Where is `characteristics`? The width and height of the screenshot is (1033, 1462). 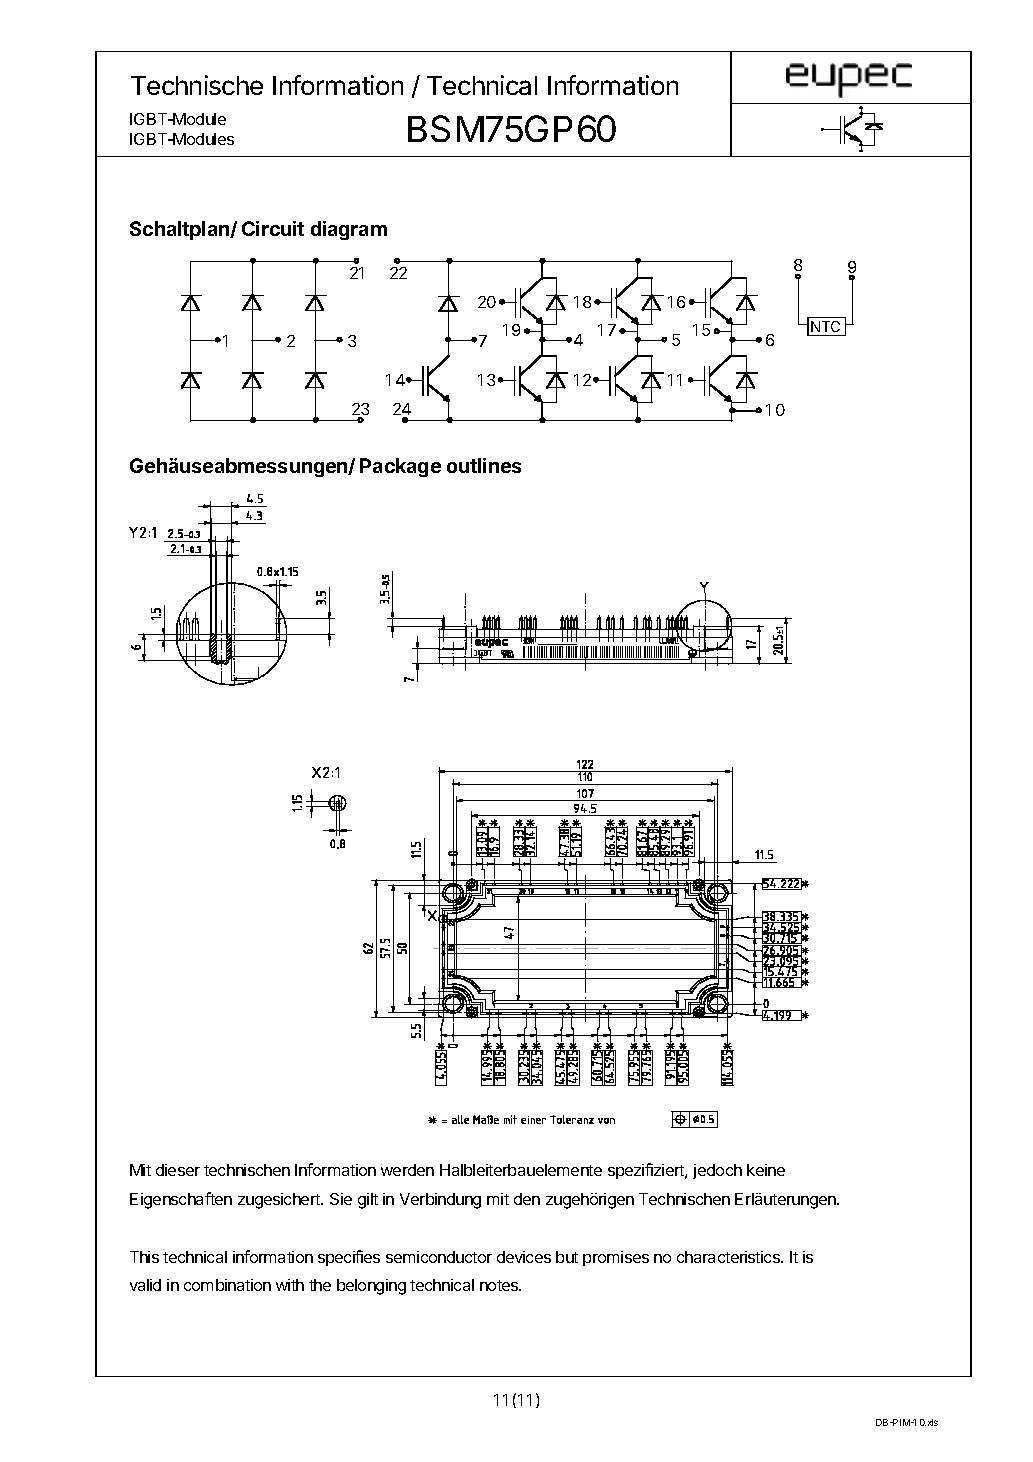
characteristics is located at coordinates (729, 1257).
